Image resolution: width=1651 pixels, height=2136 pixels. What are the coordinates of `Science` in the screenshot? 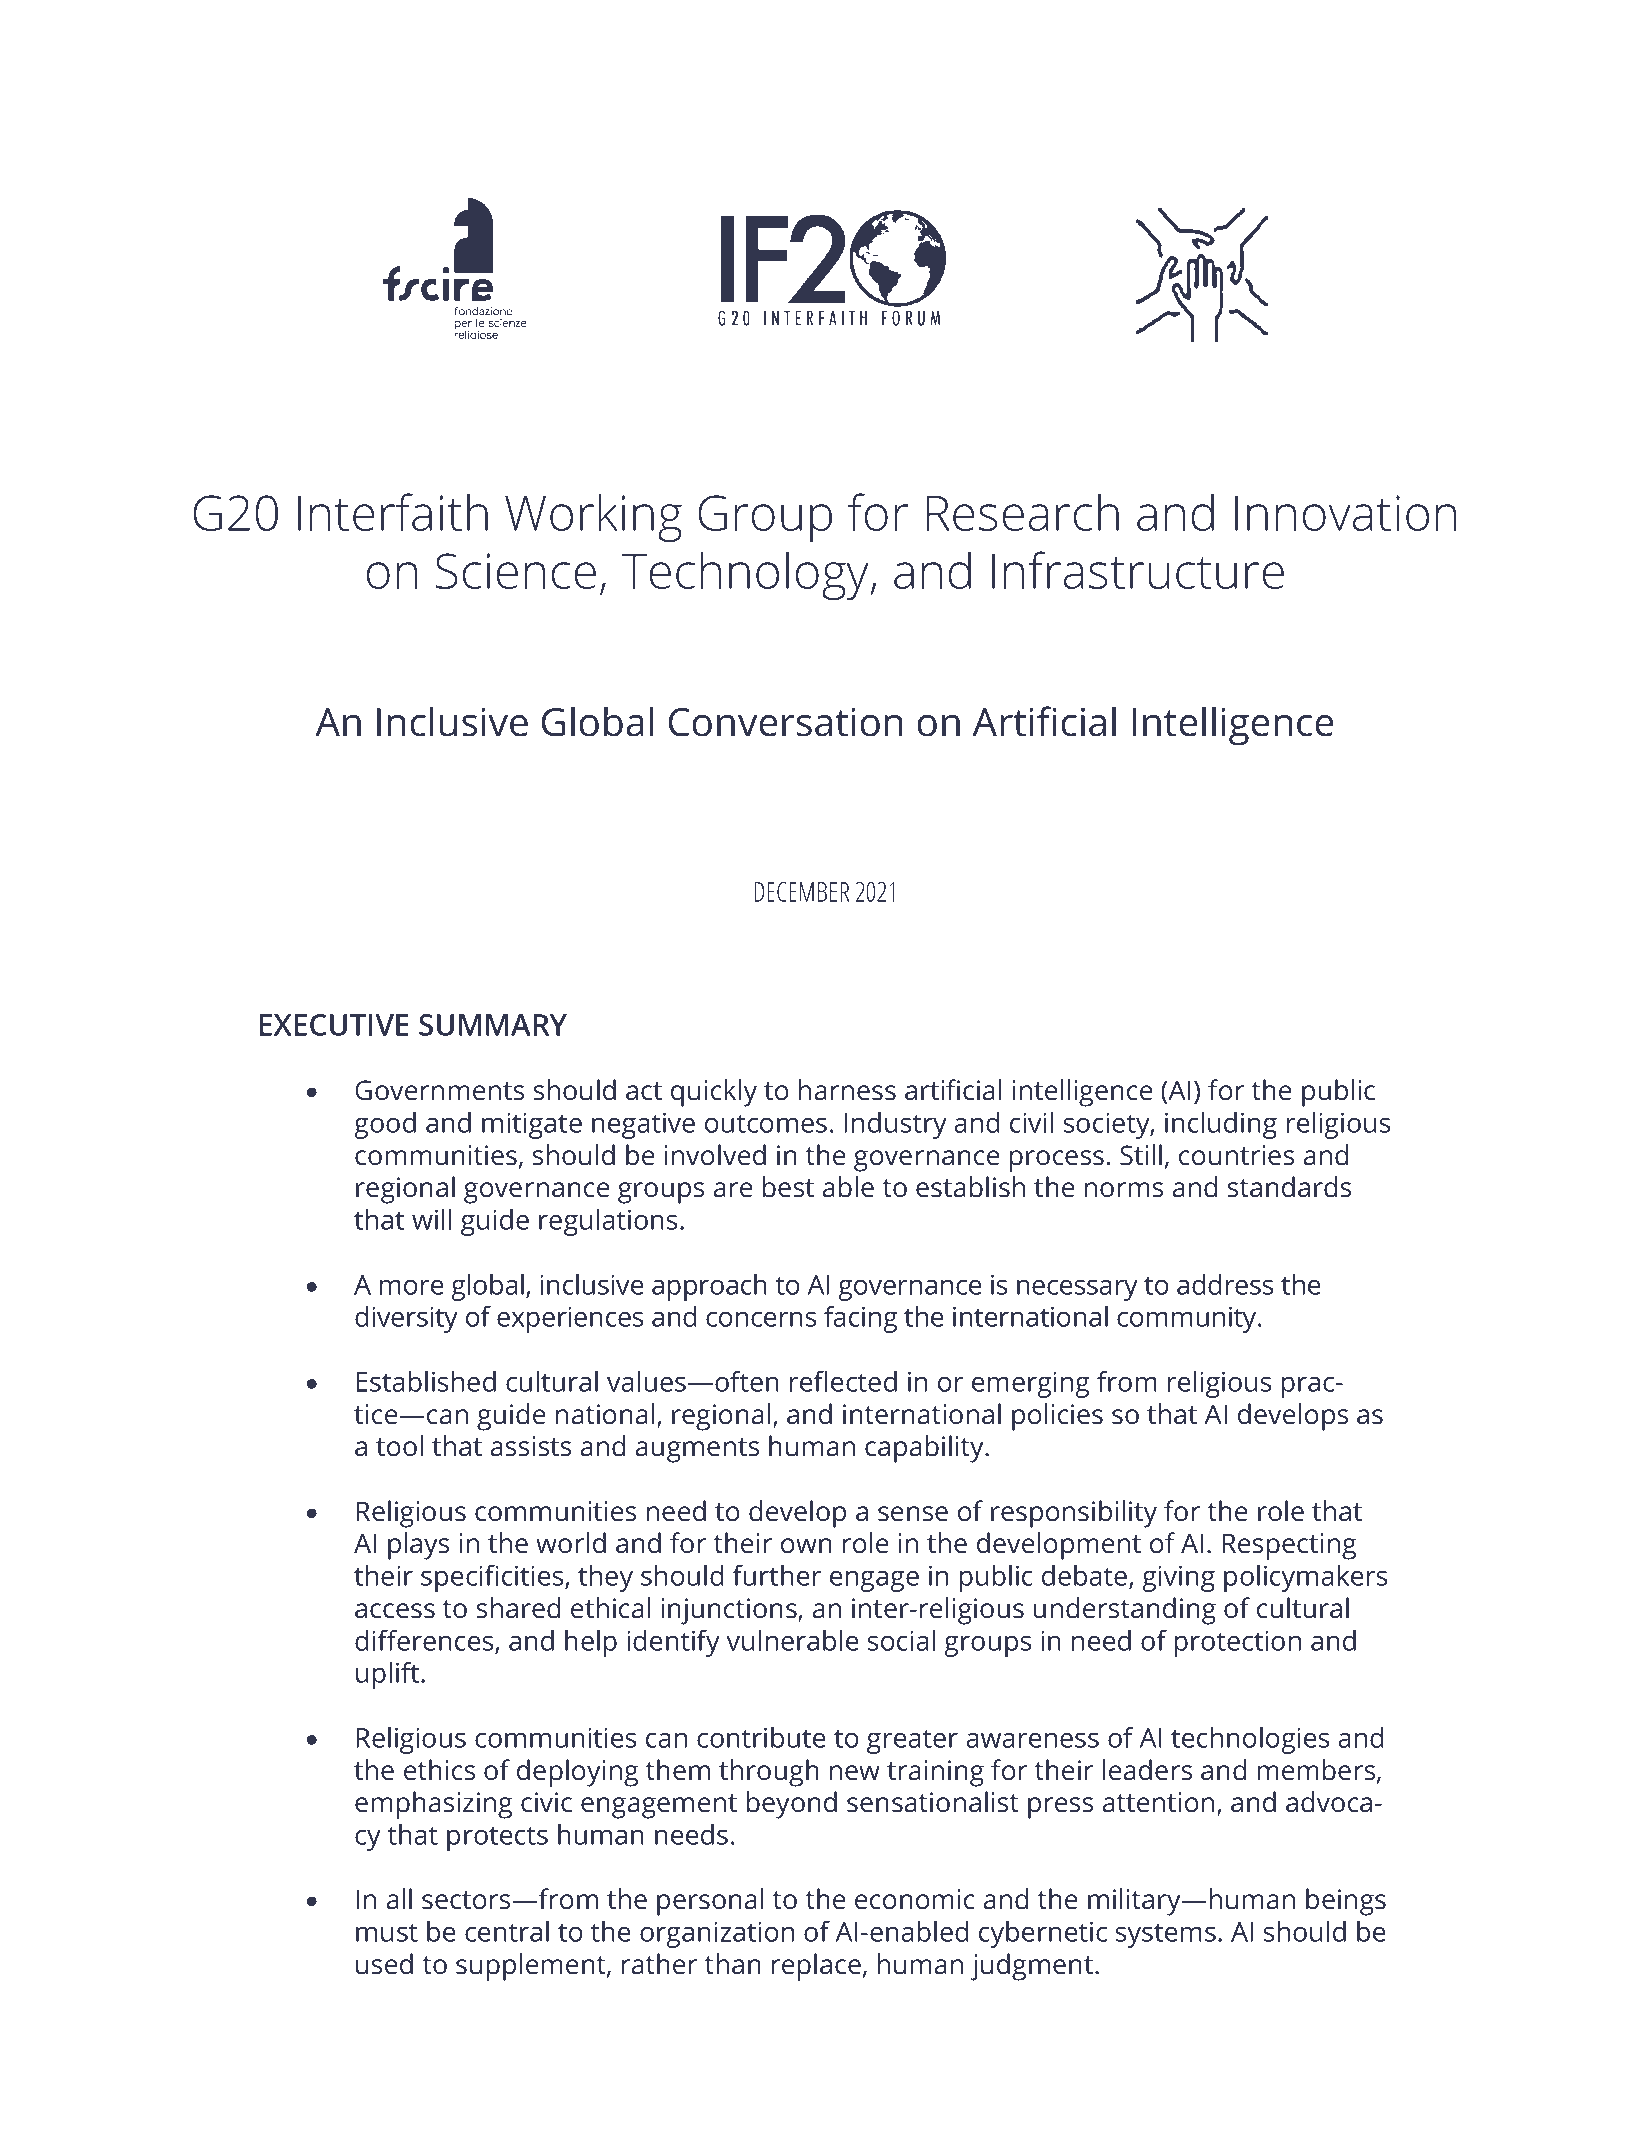 It's located at (516, 571).
